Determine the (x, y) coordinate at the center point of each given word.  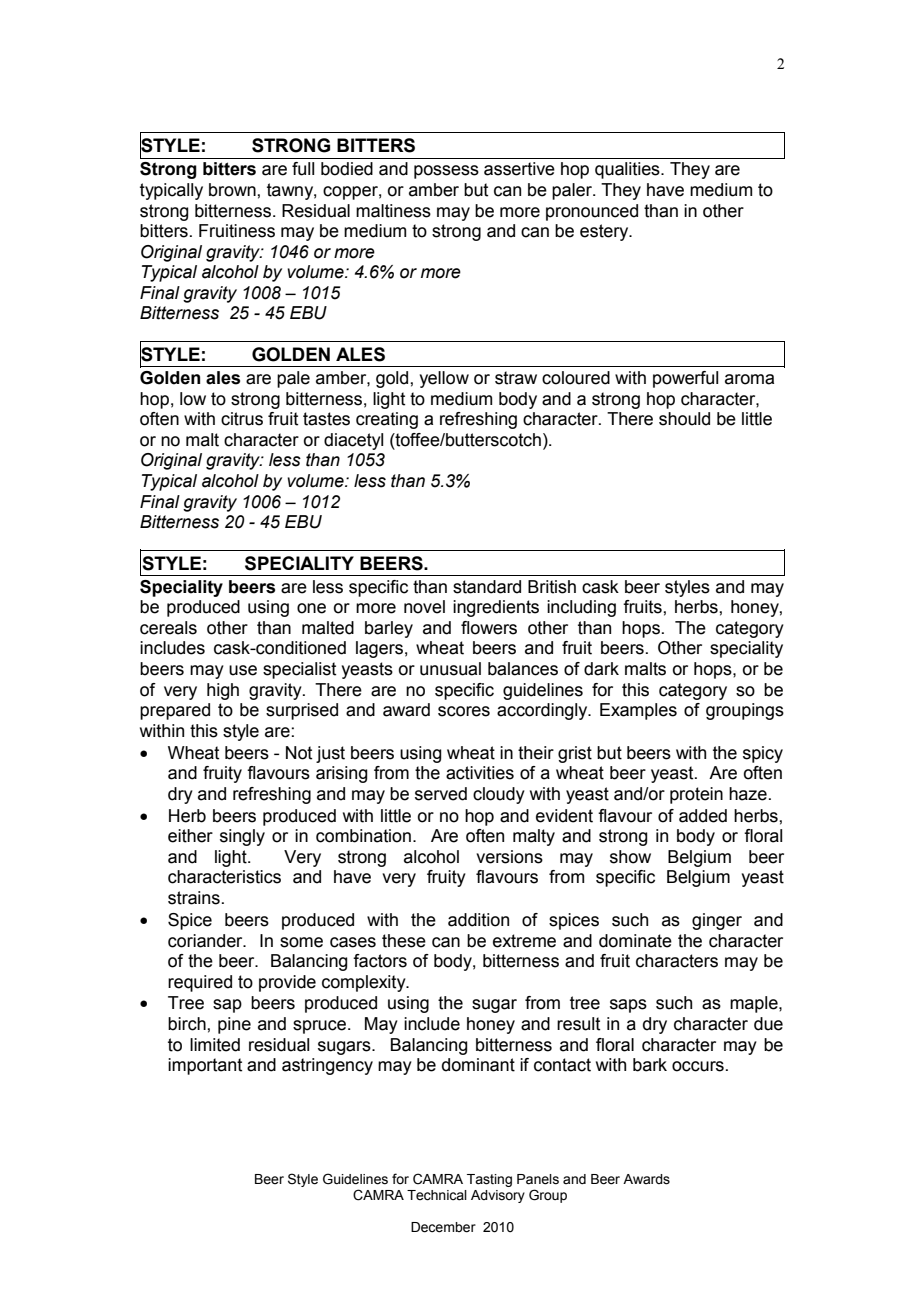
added (703, 816)
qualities (628, 170)
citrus (242, 419)
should (684, 419)
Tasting (489, 1180)
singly (242, 837)
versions (509, 857)
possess (446, 172)
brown (233, 190)
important (205, 1066)
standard (487, 587)
